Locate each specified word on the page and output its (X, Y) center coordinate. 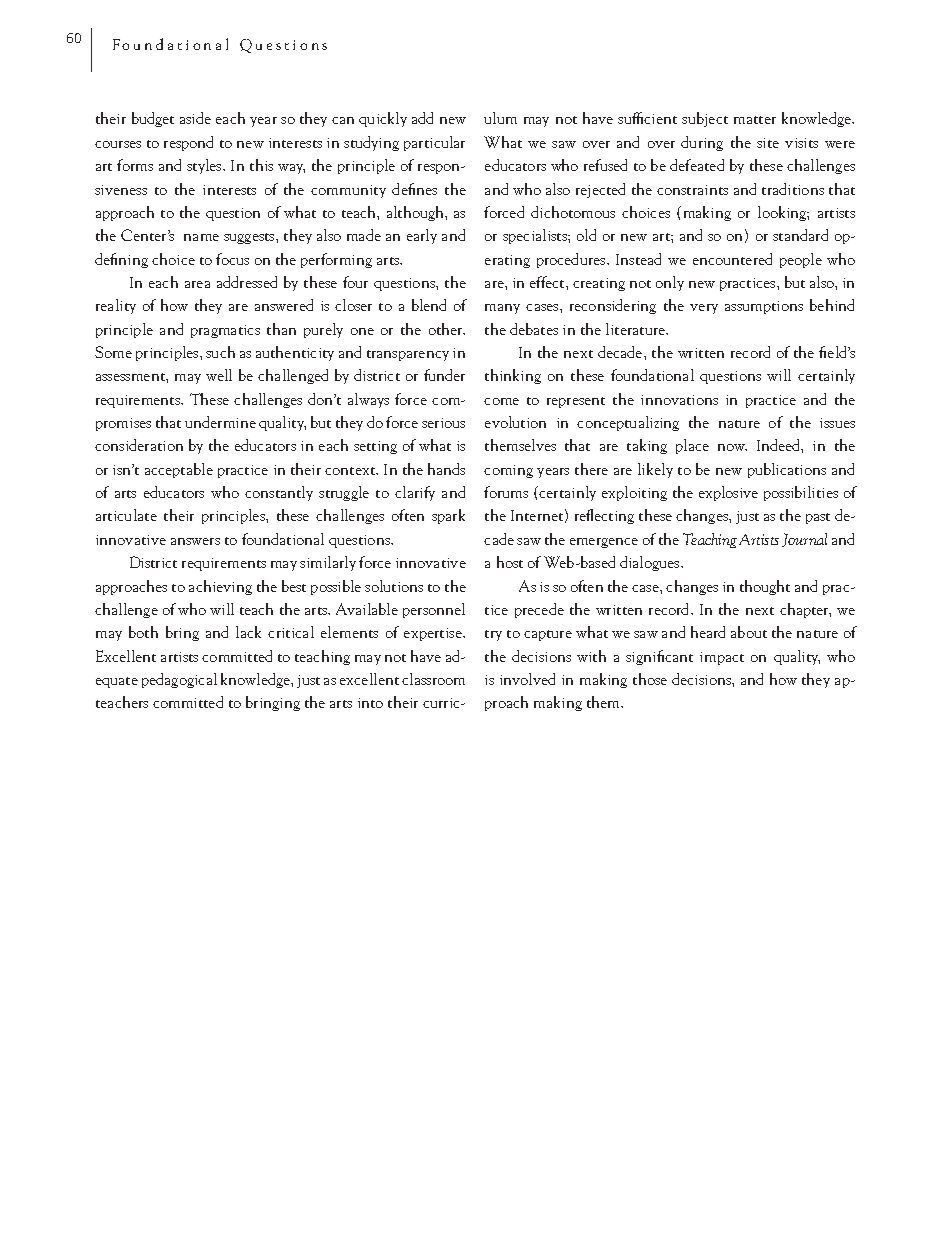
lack (248, 632)
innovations (679, 400)
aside (195, 118)
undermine (220, 422)
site (768, 143)
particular (434, 143)
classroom (433, 679)
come (501, 401)
